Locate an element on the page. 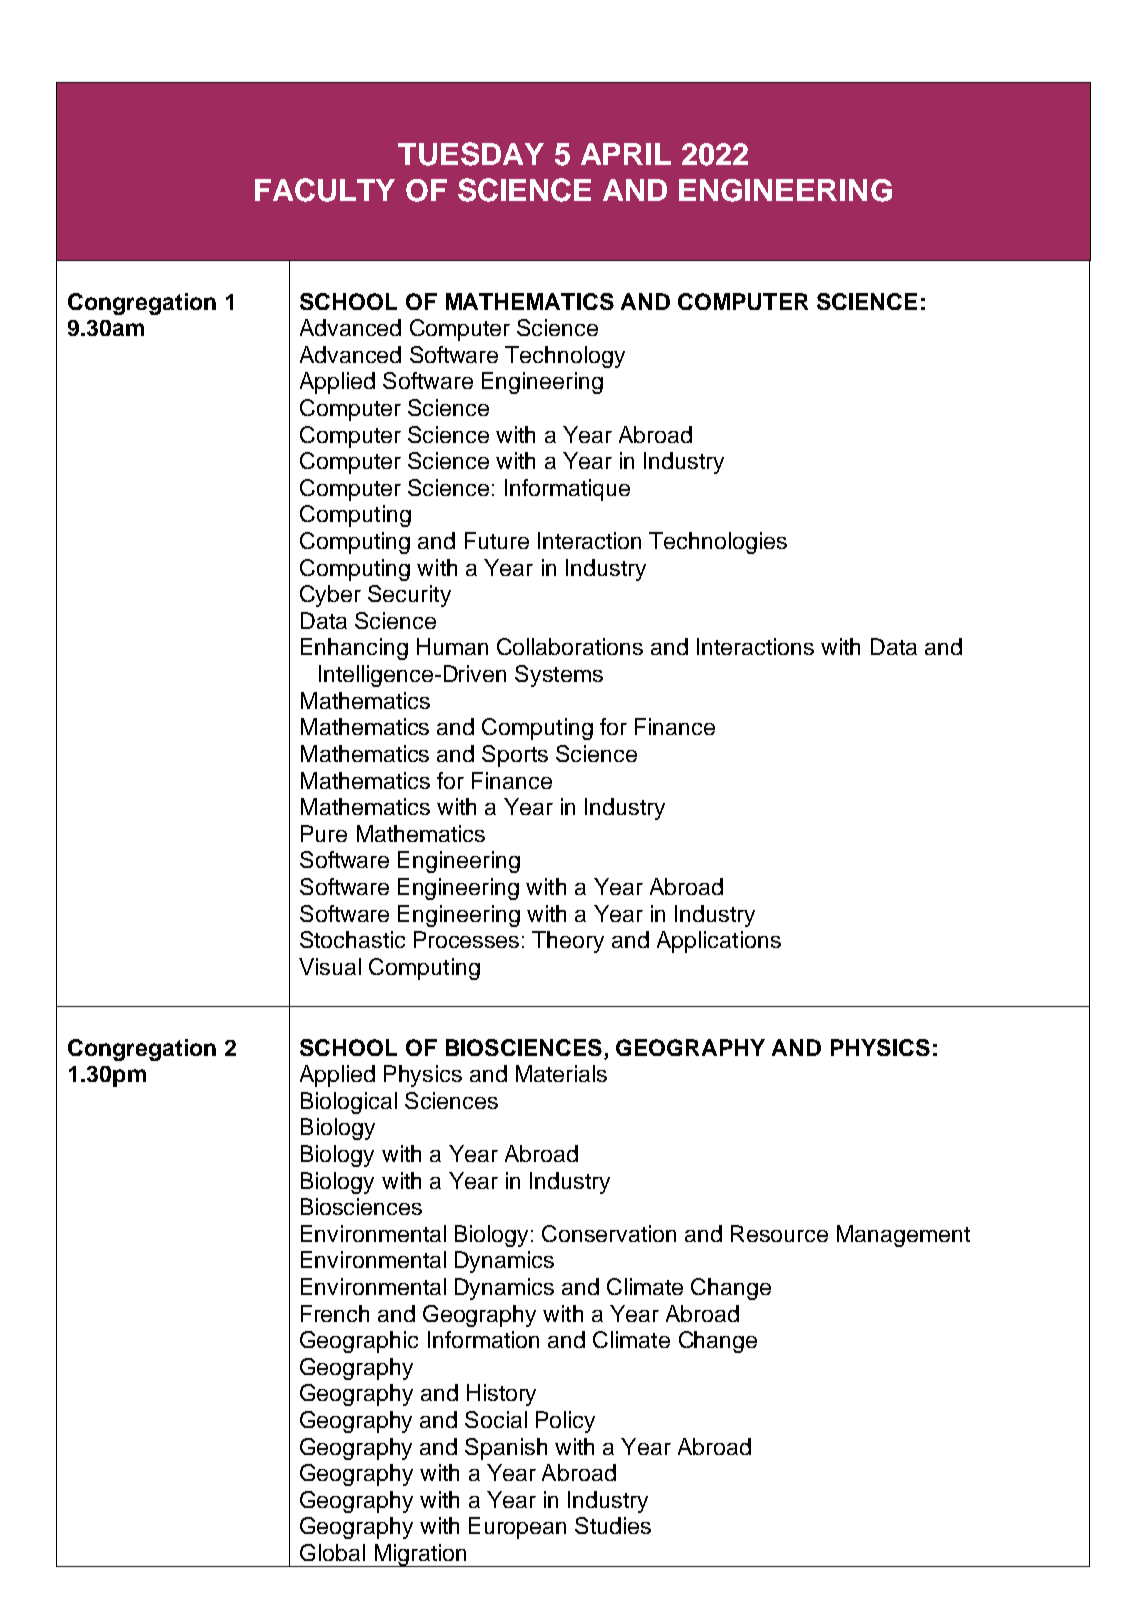 The height and width of the page is (1623, 1147). Conservation is located at coordinates (609, 1233).
